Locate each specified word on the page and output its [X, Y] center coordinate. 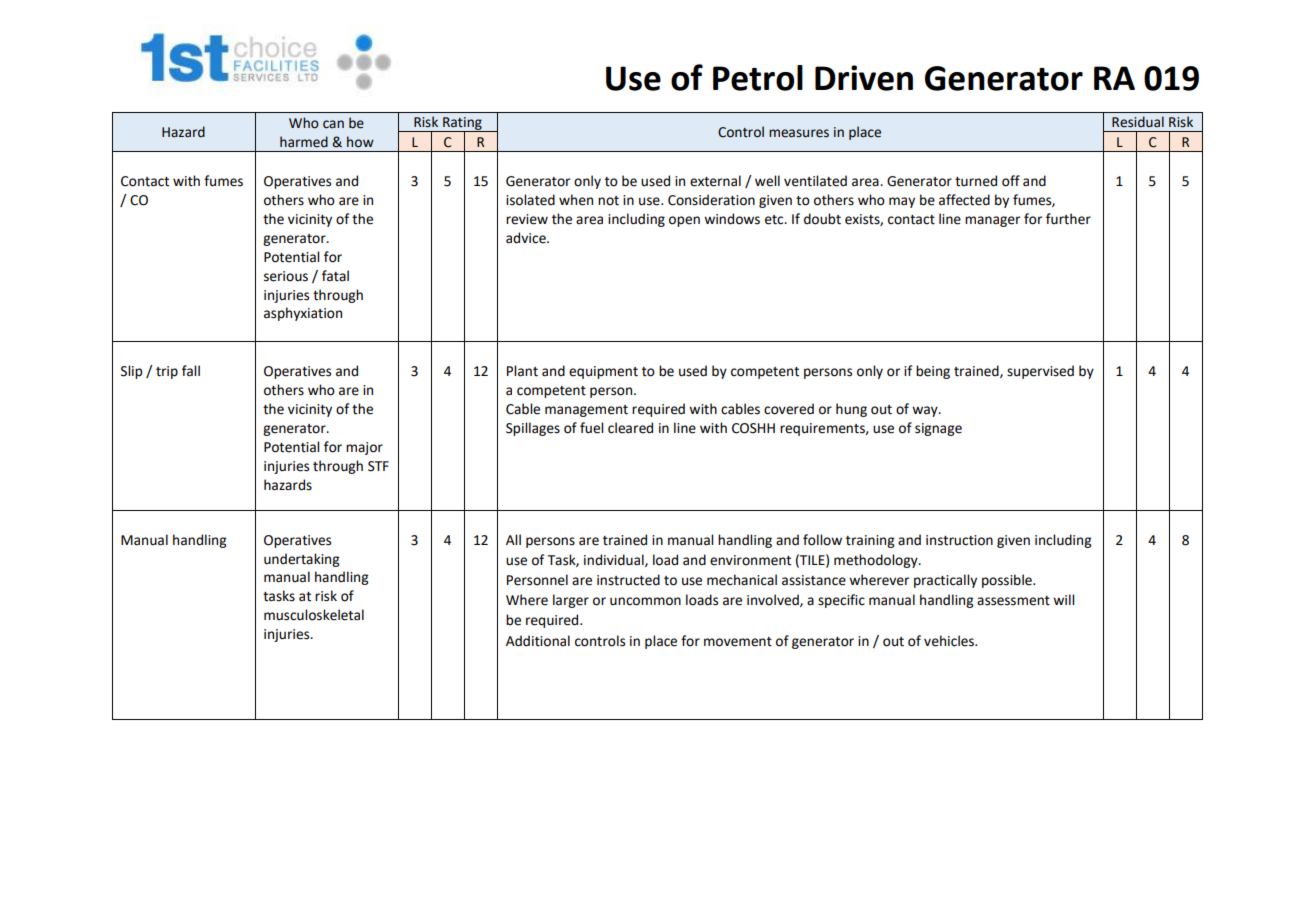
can [333, 124]
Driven [864, 78]
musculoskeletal [314, 615]
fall [191, 371]
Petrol [758, 78]
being [933, 372]
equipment [603, 372]
